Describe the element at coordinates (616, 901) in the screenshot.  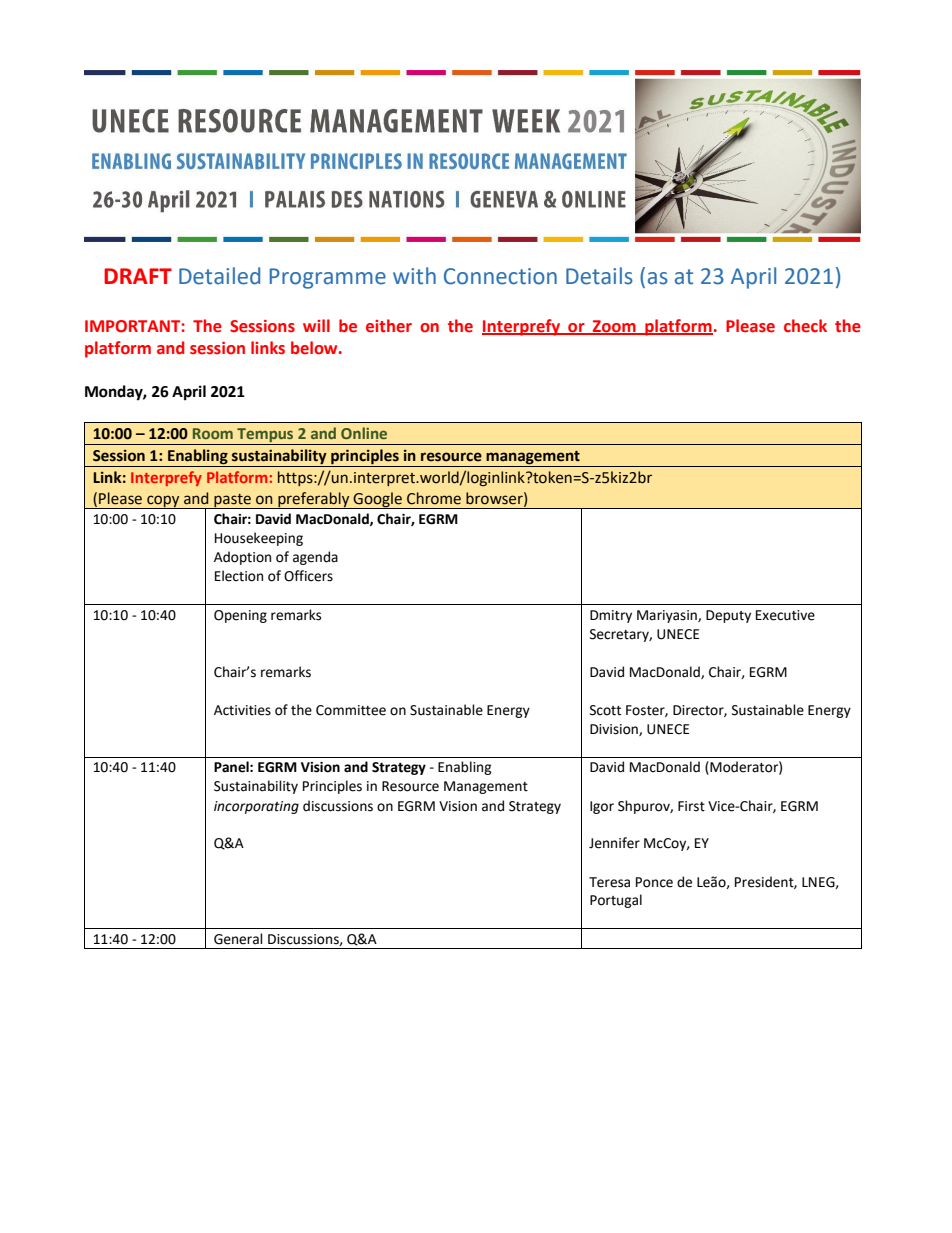
I see `Portugal` at that location.
